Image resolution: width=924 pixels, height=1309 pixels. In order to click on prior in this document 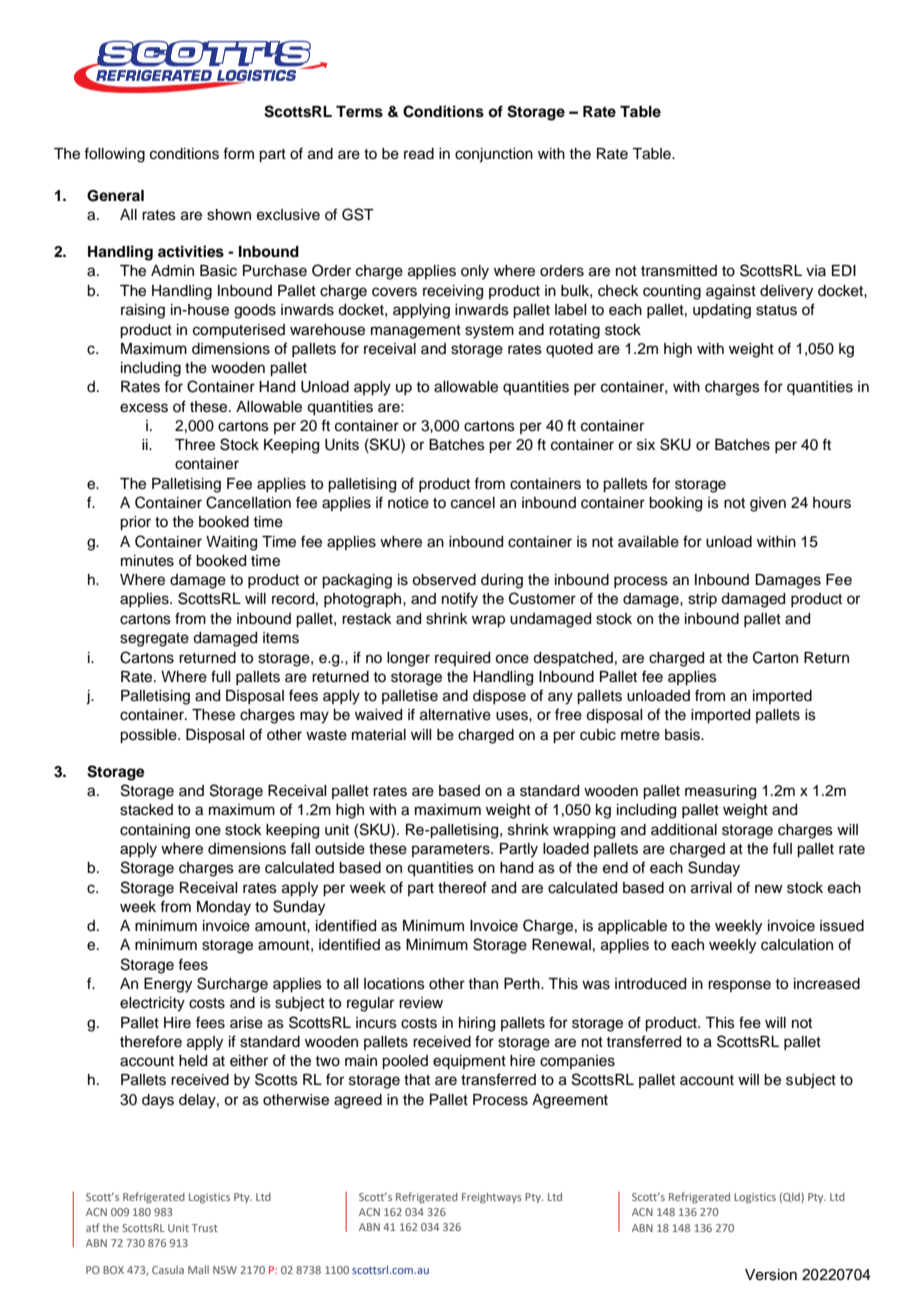, I will do `click(135, 523)`.
